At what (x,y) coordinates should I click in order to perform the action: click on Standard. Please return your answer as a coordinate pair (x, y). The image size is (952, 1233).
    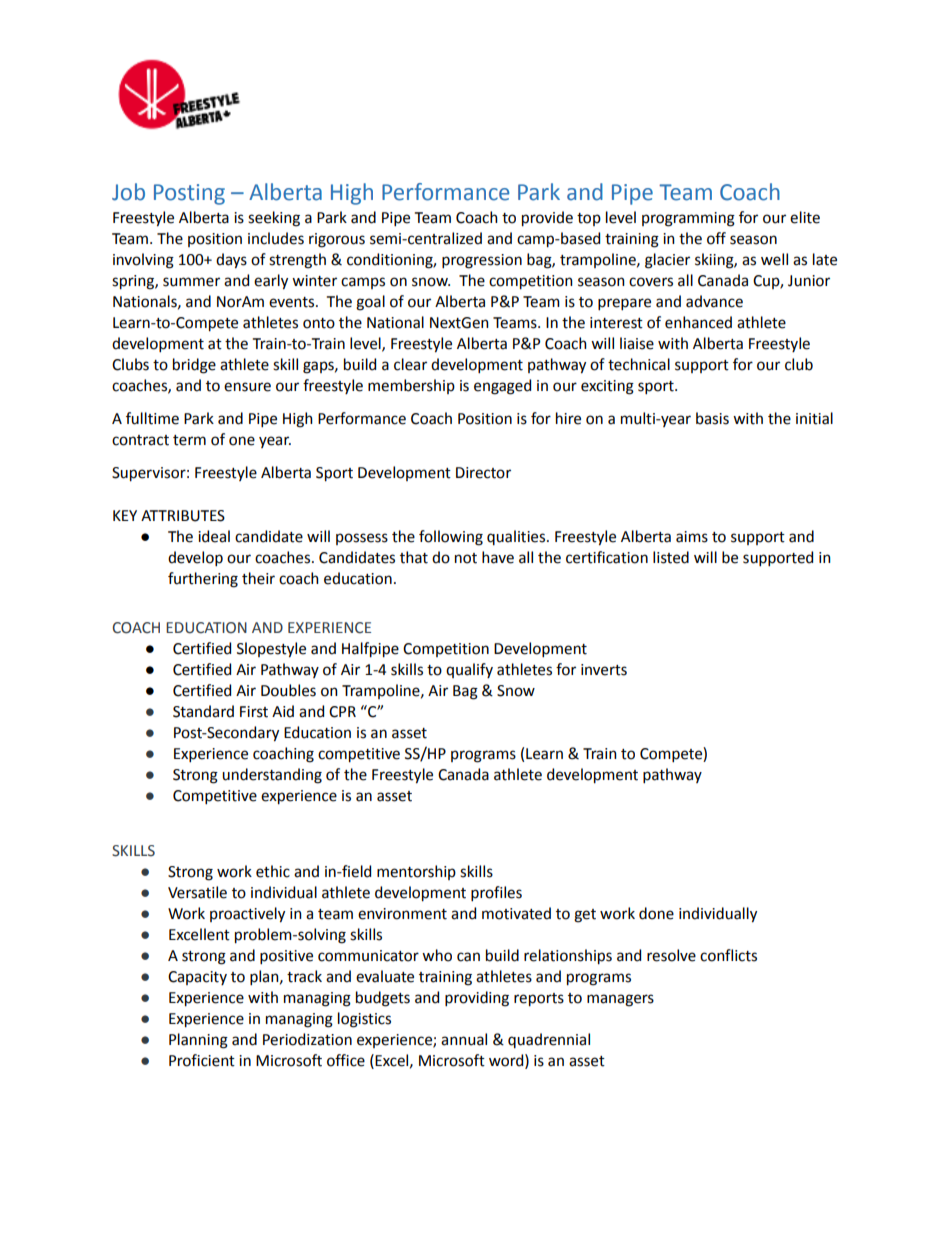
    Looking at the image, I should click on (203, 711).
